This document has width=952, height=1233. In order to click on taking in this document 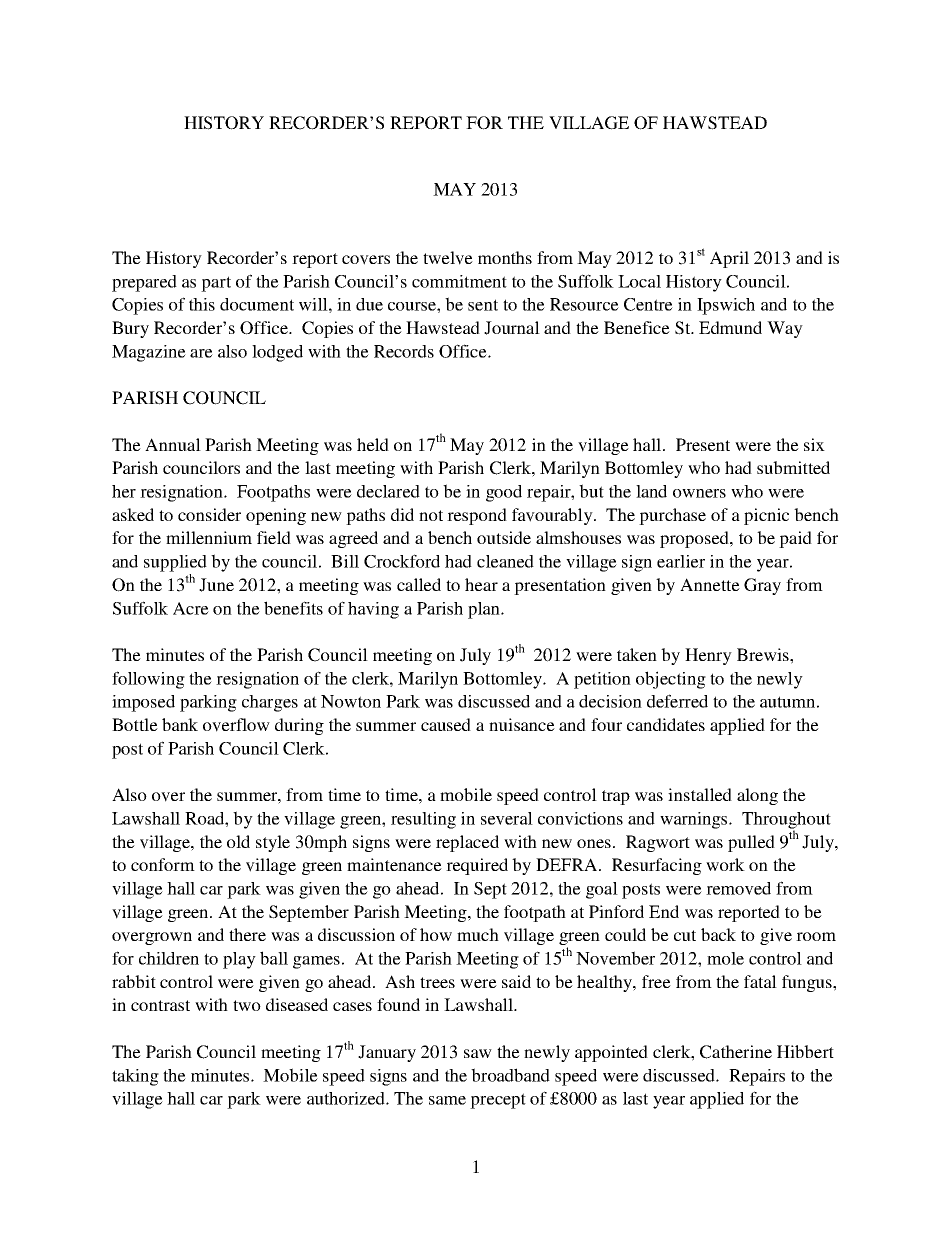, I will do `click(135, 1077)`.
